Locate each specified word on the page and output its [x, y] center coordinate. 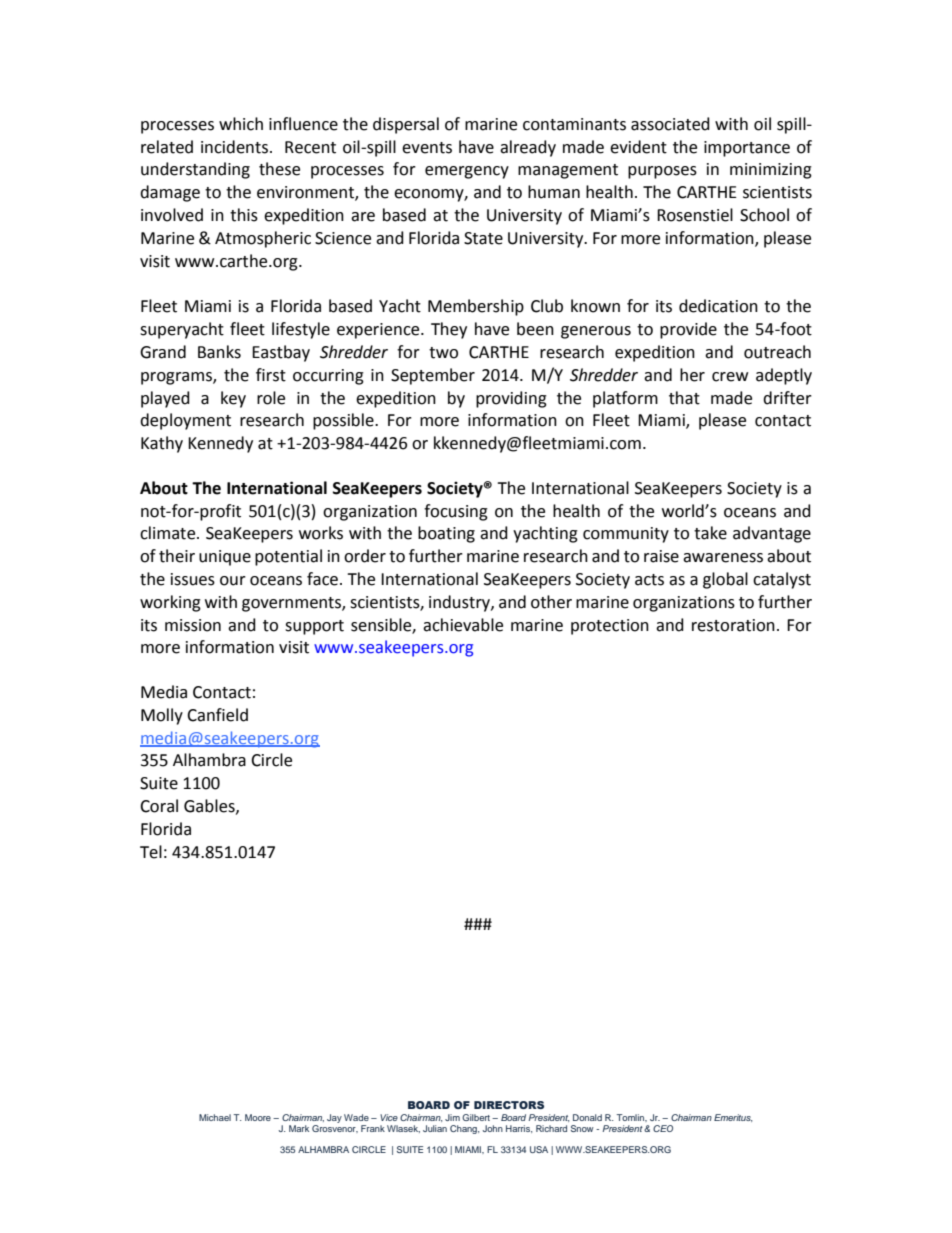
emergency [467, 172]
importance [747, 149]
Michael [215, 1117]
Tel [151, 852]
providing [511, 399]
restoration [733, 625]
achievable [463, 625]
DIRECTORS [509, 1105]
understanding [195, 170]
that [684, 398]
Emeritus [733, 1118]
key [233, 399]
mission [193, 625]
